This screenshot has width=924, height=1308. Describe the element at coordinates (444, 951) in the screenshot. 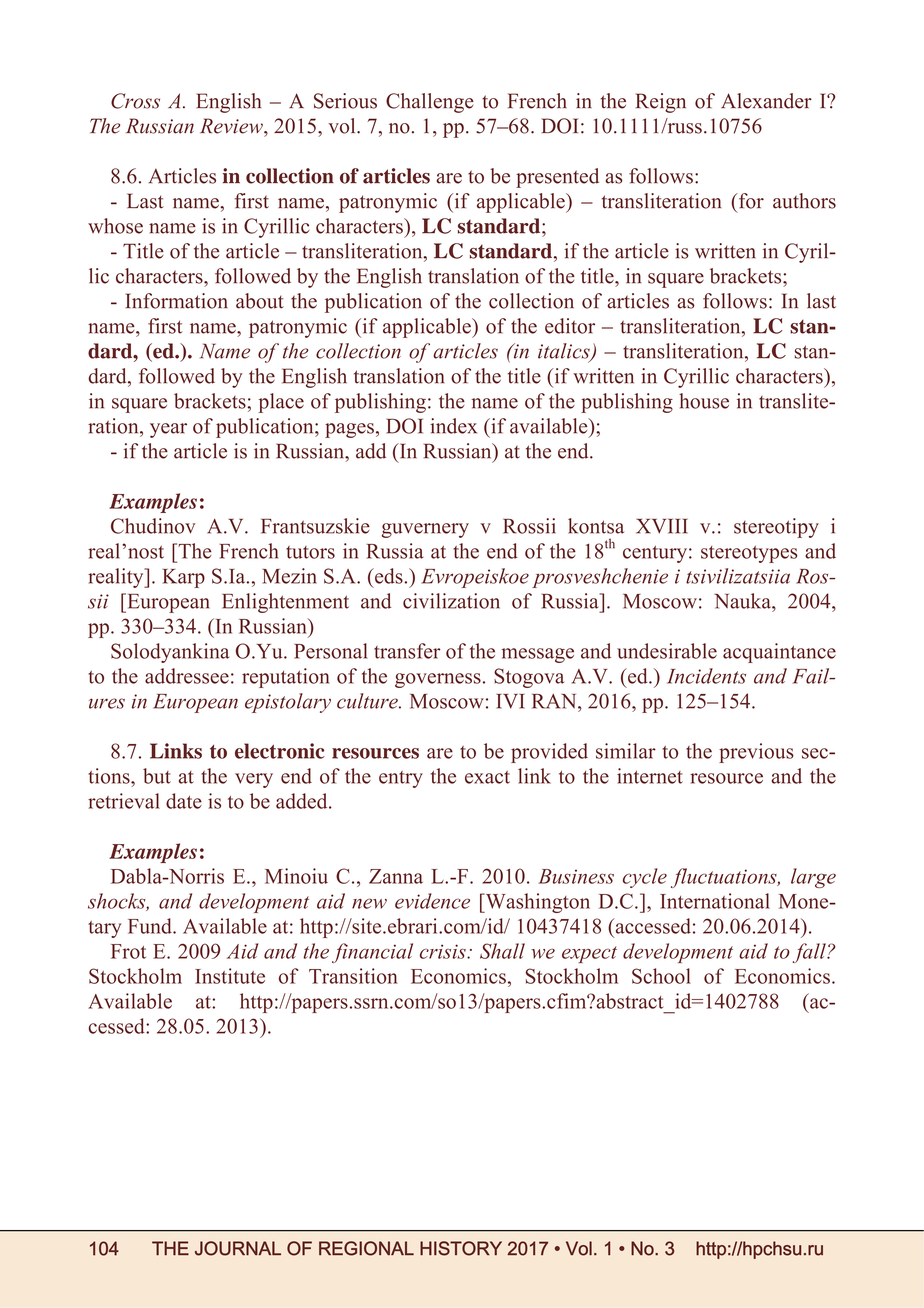

I see `crisis` at that location.
